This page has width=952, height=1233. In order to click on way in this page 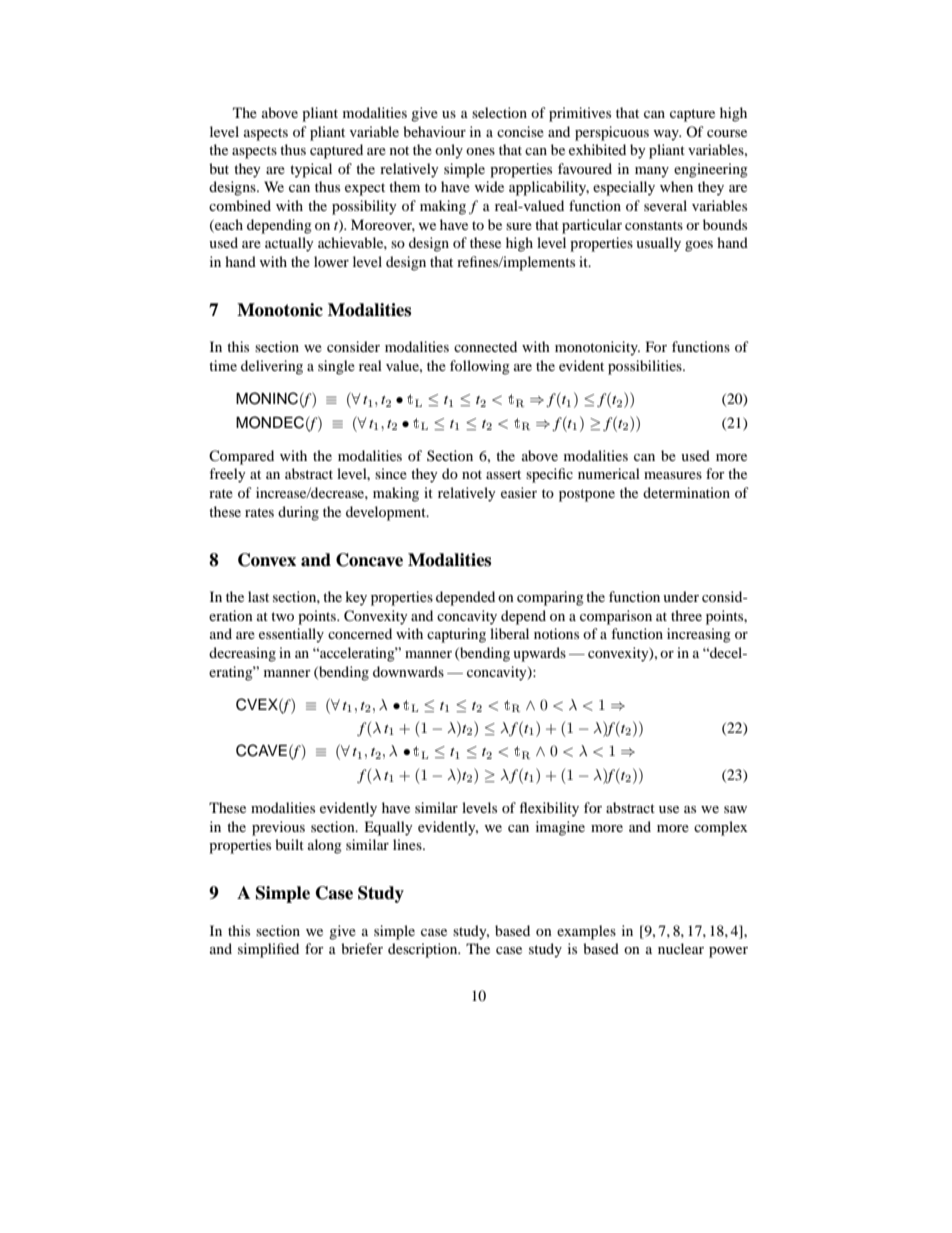, I will do `click(667, 135)`.
